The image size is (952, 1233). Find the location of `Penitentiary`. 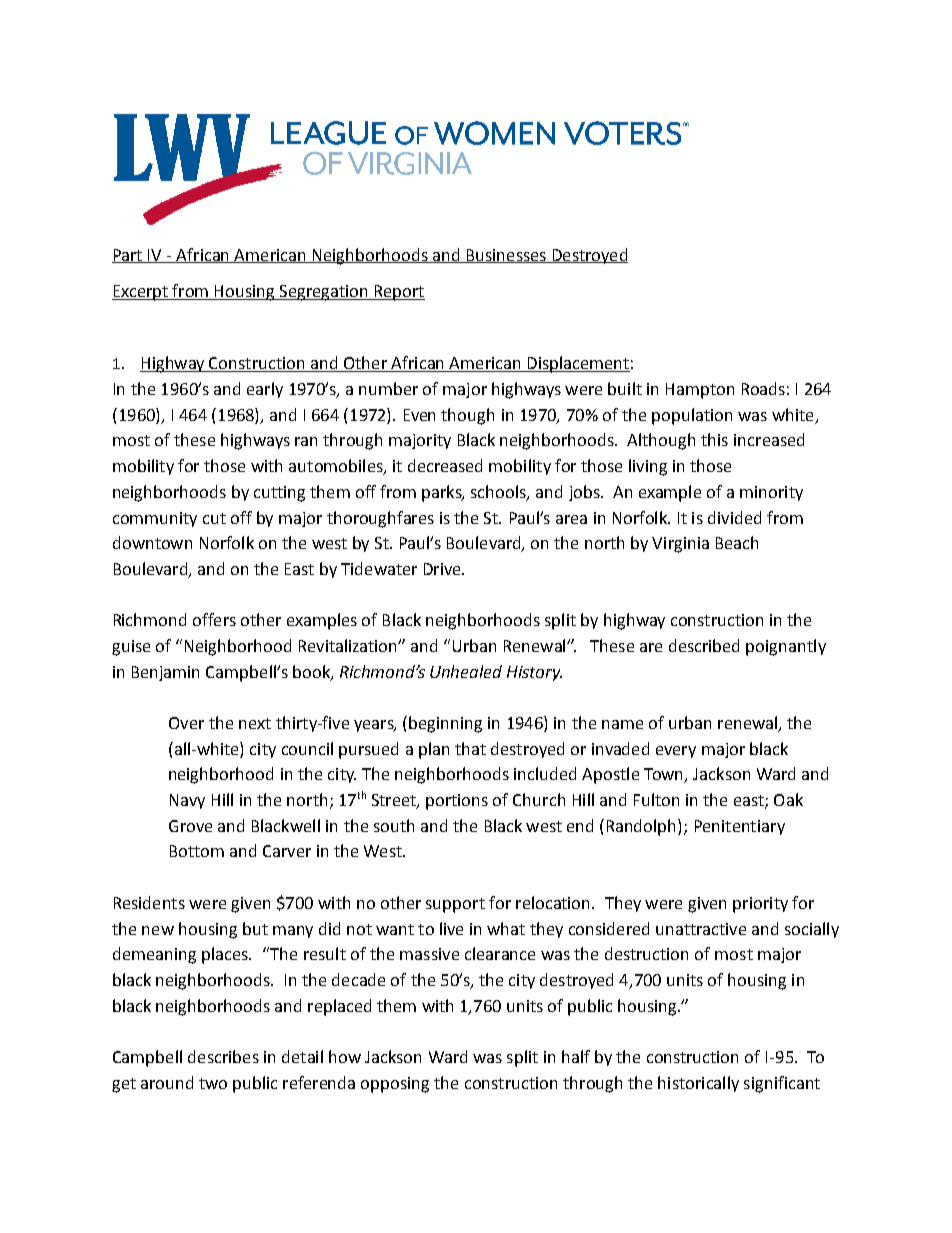

Penitentiary is located at coordinates (740, 827).
